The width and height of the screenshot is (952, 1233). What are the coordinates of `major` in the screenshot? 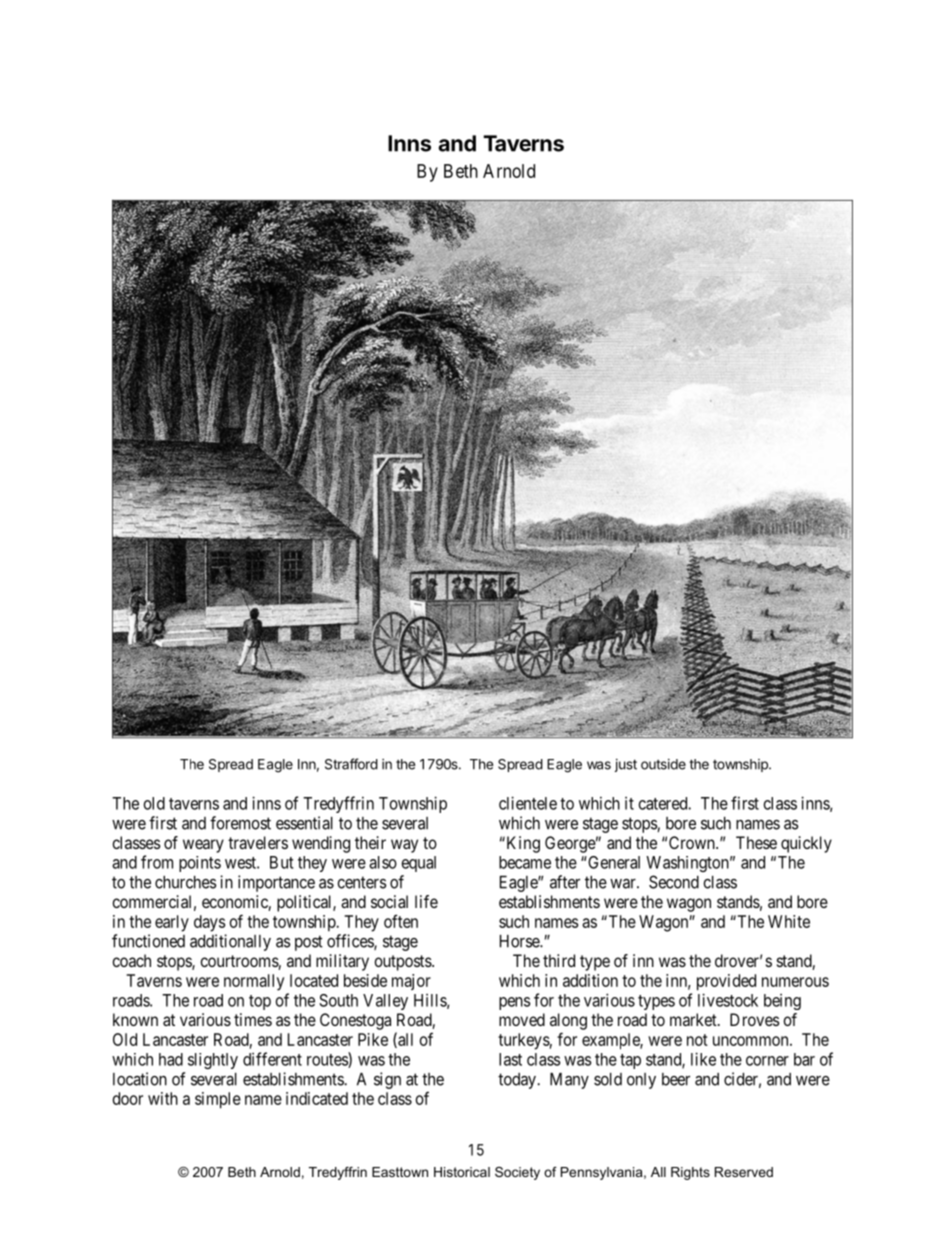 It's located at (411, 982).
